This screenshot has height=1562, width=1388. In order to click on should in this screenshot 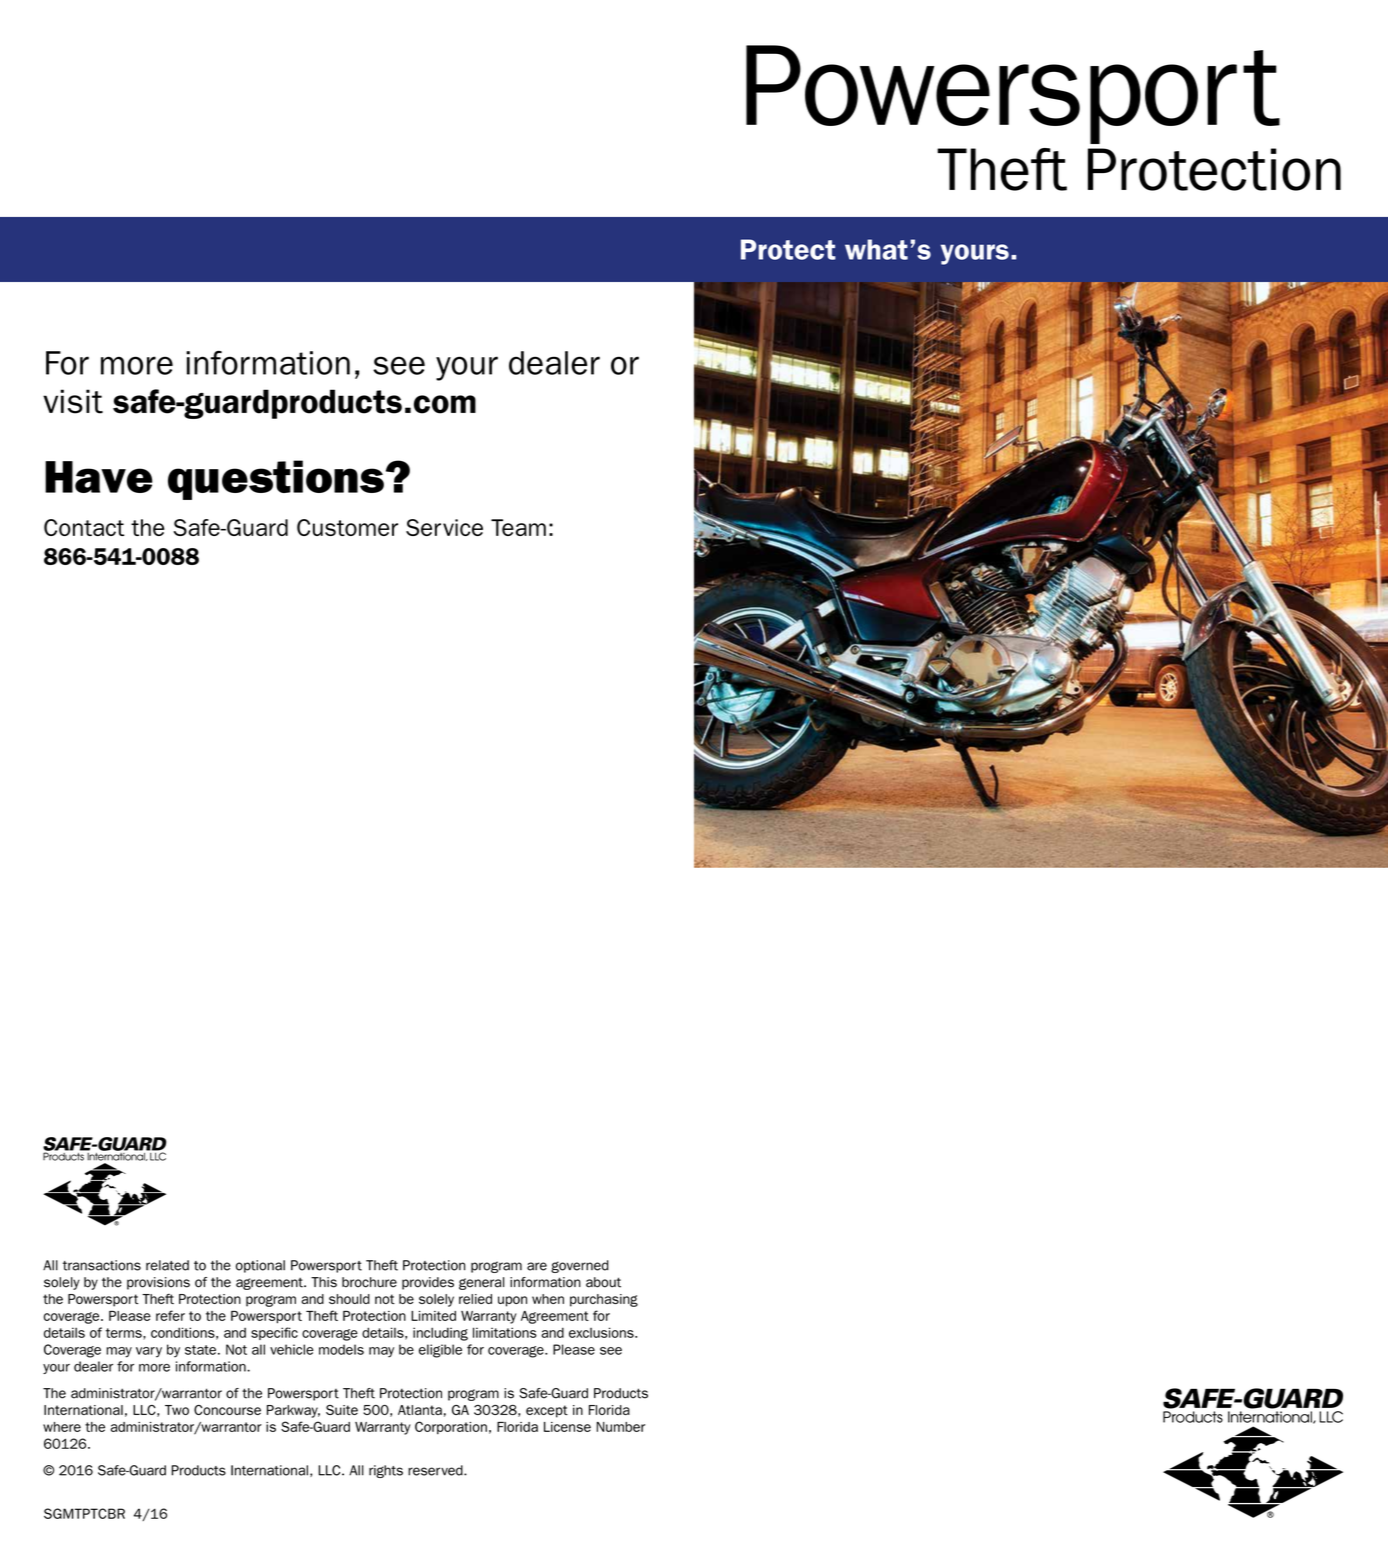, I will do `click(349, 1299)`.
